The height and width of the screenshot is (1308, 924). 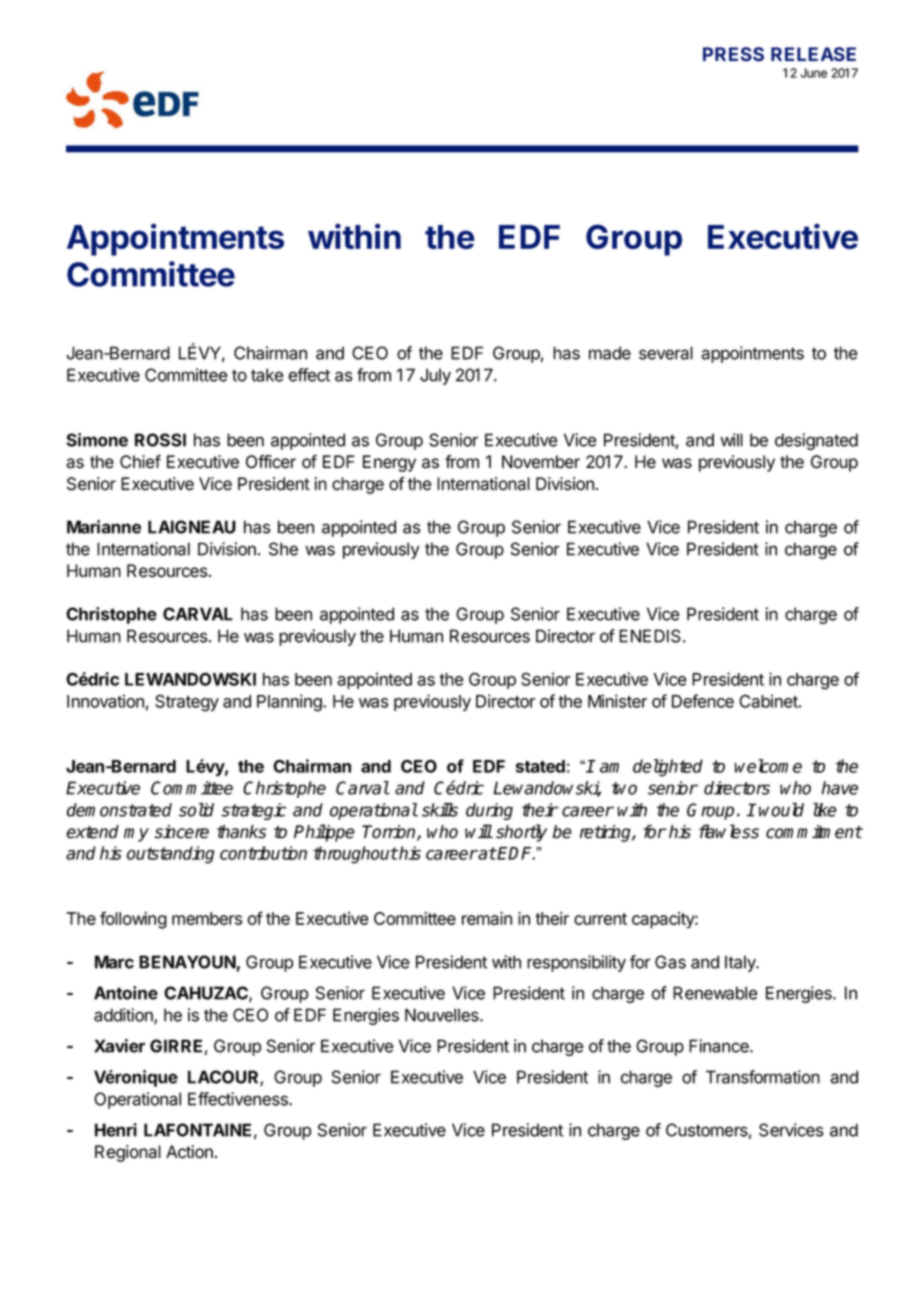 What do you see at coordinates (440, 810) in the screenshot?
I see `skills` at bounding box center [440, 810].
